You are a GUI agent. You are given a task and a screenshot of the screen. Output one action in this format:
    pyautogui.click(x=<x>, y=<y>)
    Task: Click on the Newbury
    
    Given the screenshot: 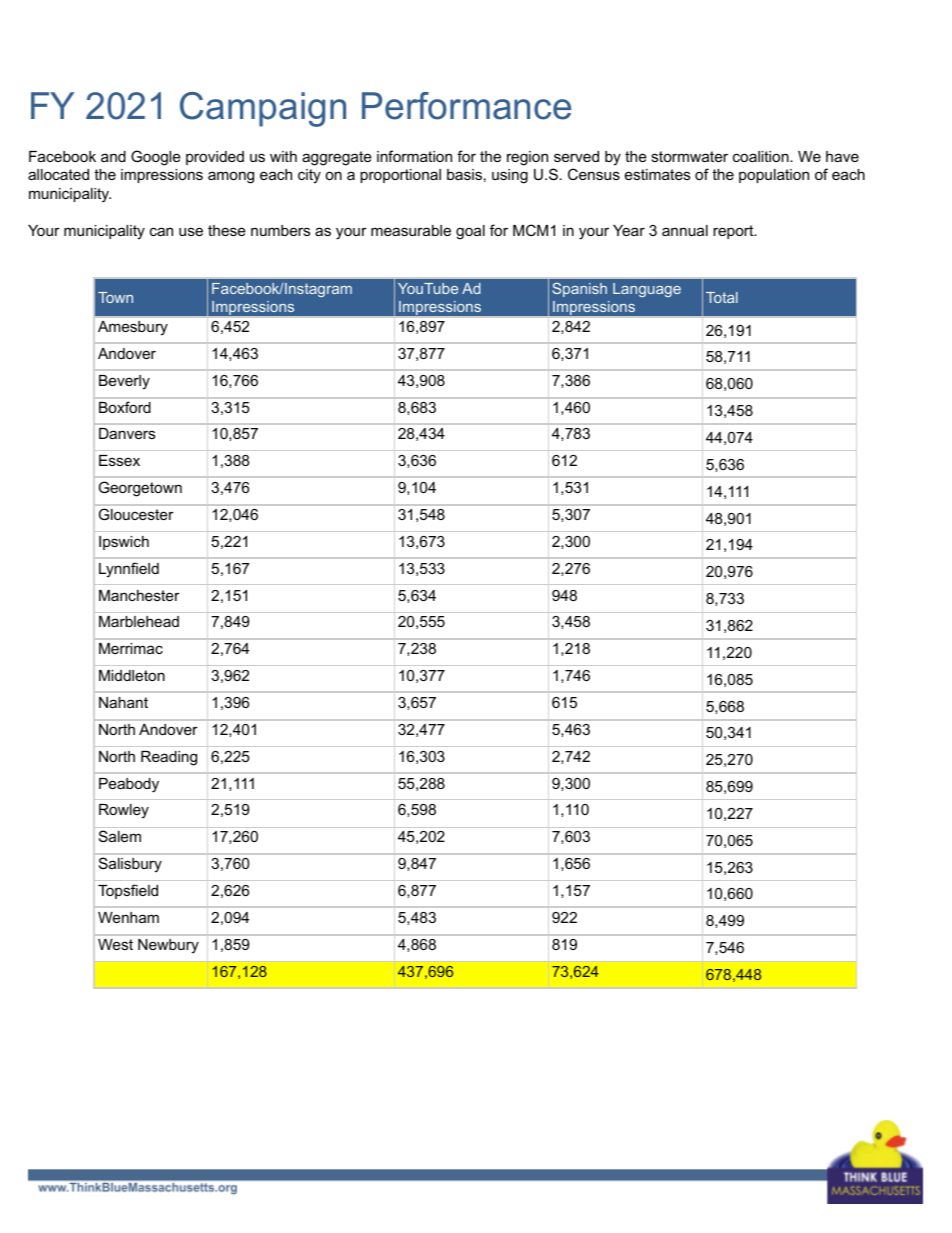 What is the action you would take?
    pyautogui.click(x=168, y=946)
